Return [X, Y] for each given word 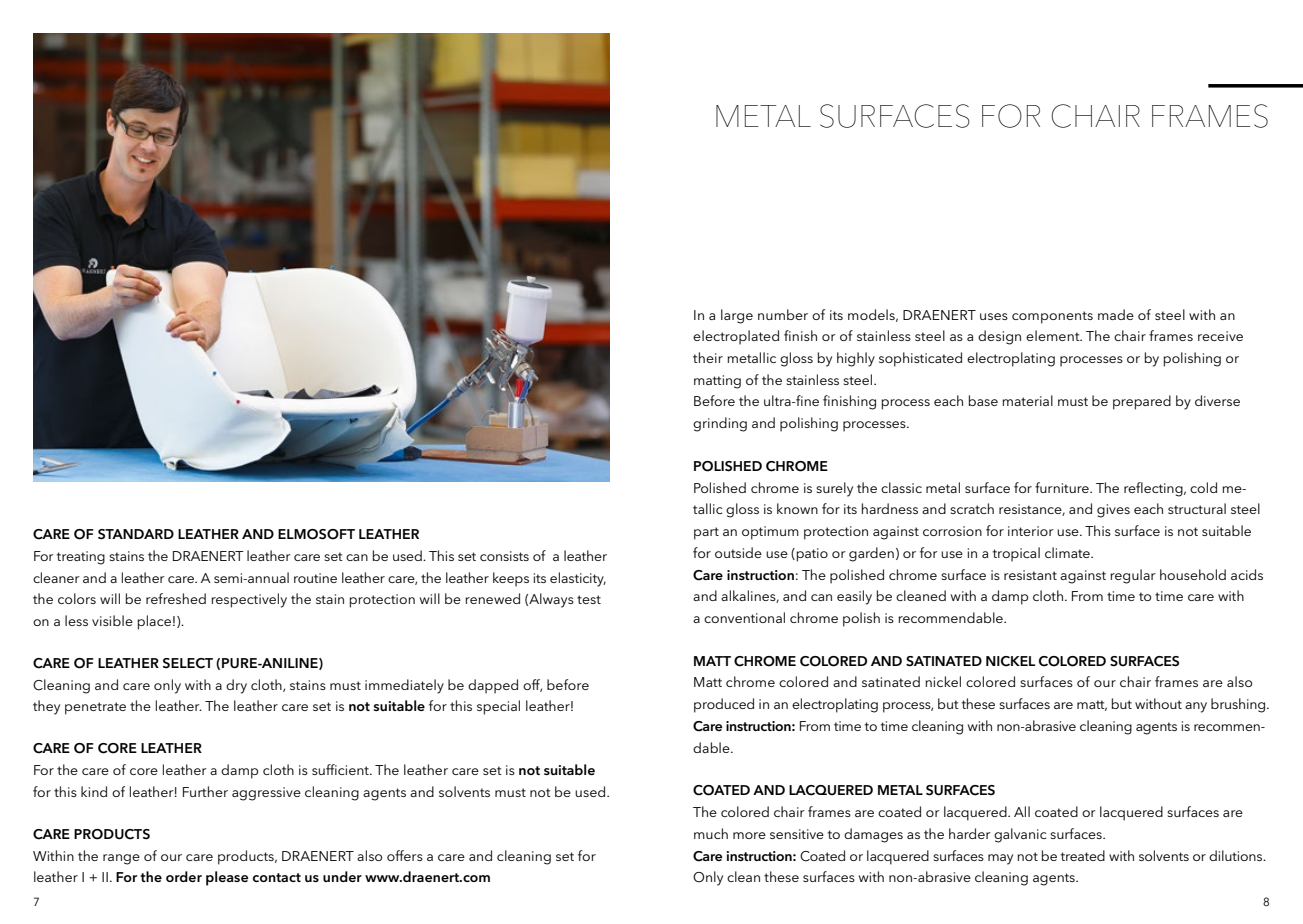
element [1054, 335]
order [184, 876]
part [706, 533]
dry [236, 686]
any [1196, 707]
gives [1113, 511]
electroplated [736, 337]
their [708, 357]
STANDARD [136, 534]
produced [724, 705]
